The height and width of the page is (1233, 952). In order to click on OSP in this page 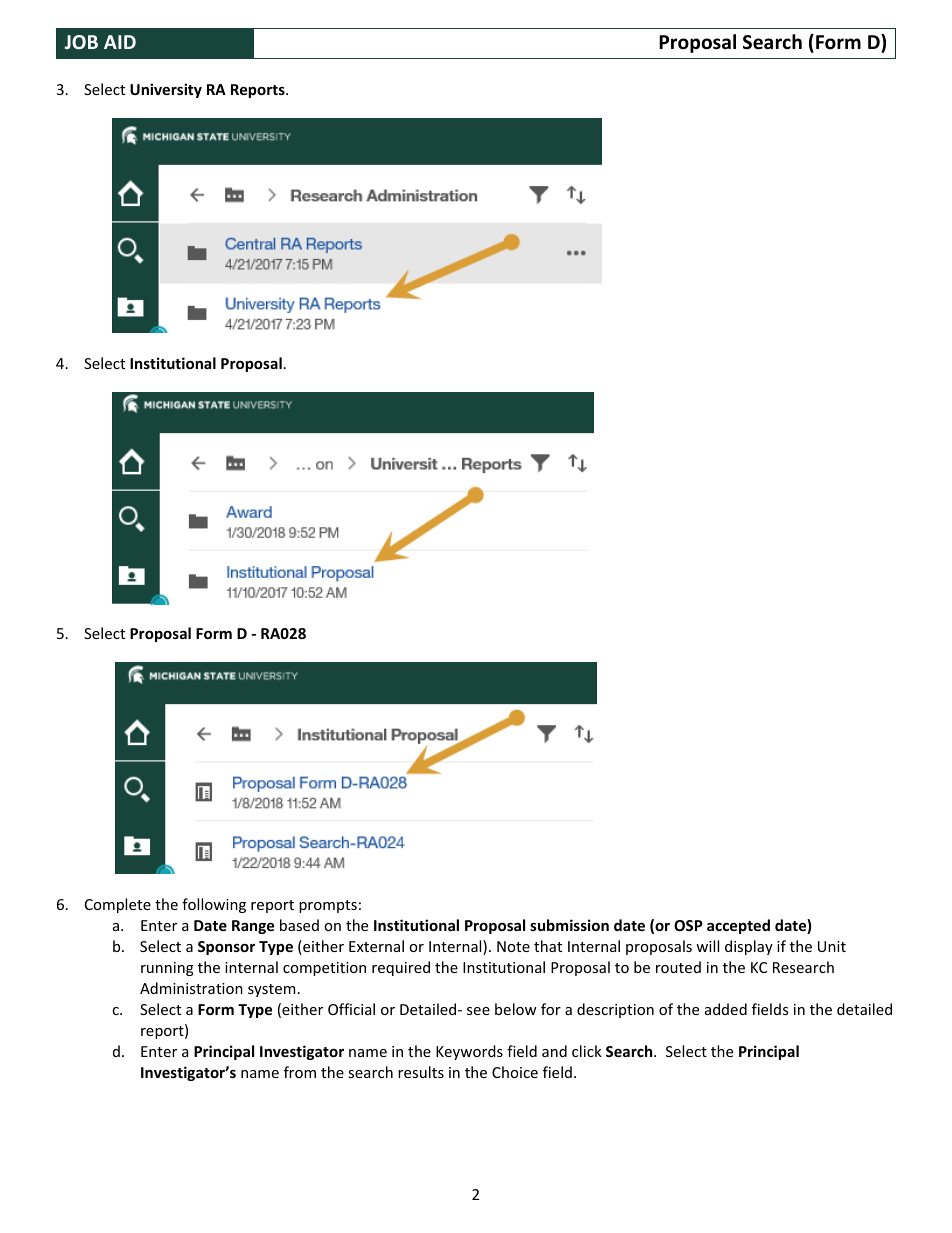, I will do `click(688, 925)`.
